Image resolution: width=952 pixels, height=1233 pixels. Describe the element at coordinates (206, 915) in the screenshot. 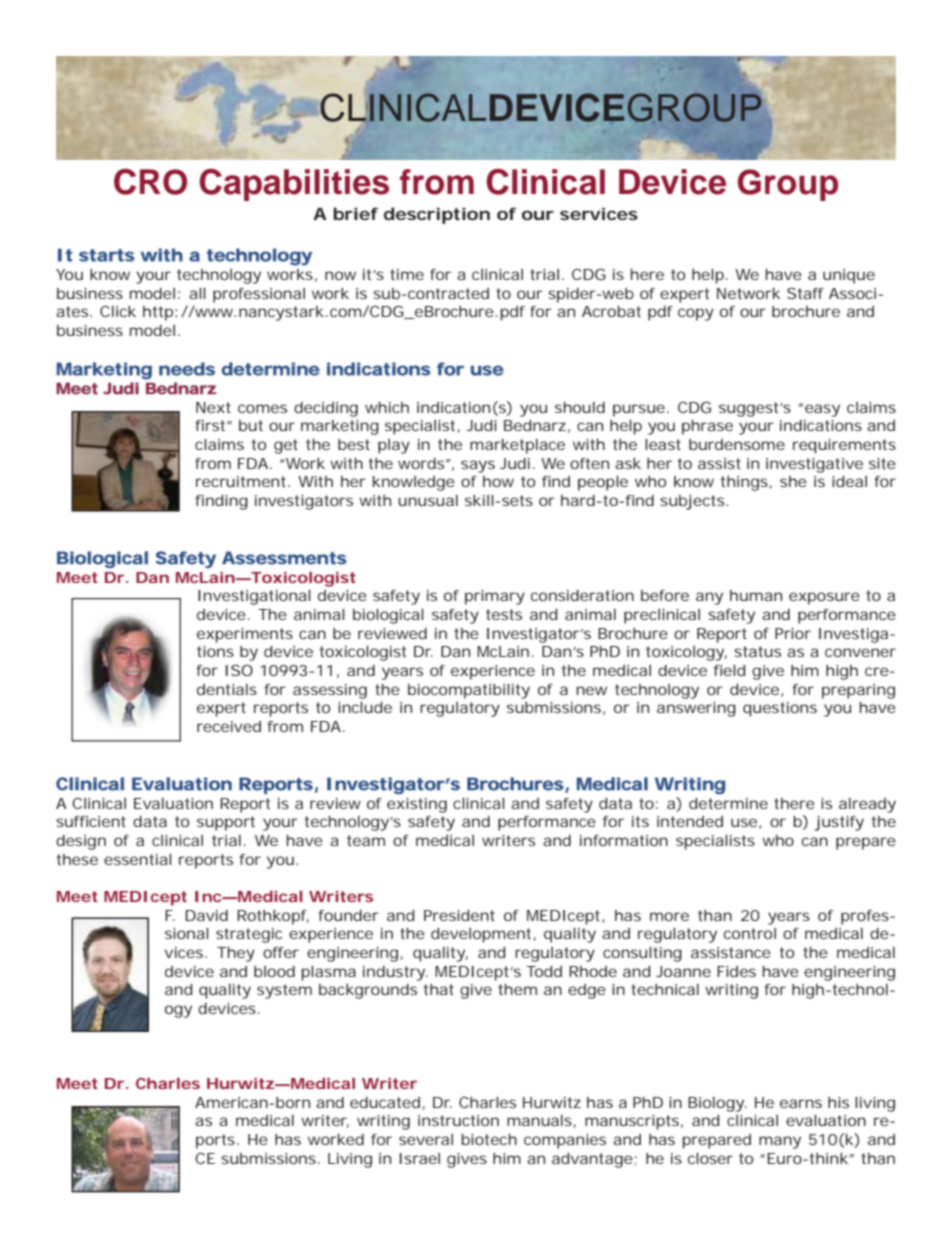

I see `David` at that location.
